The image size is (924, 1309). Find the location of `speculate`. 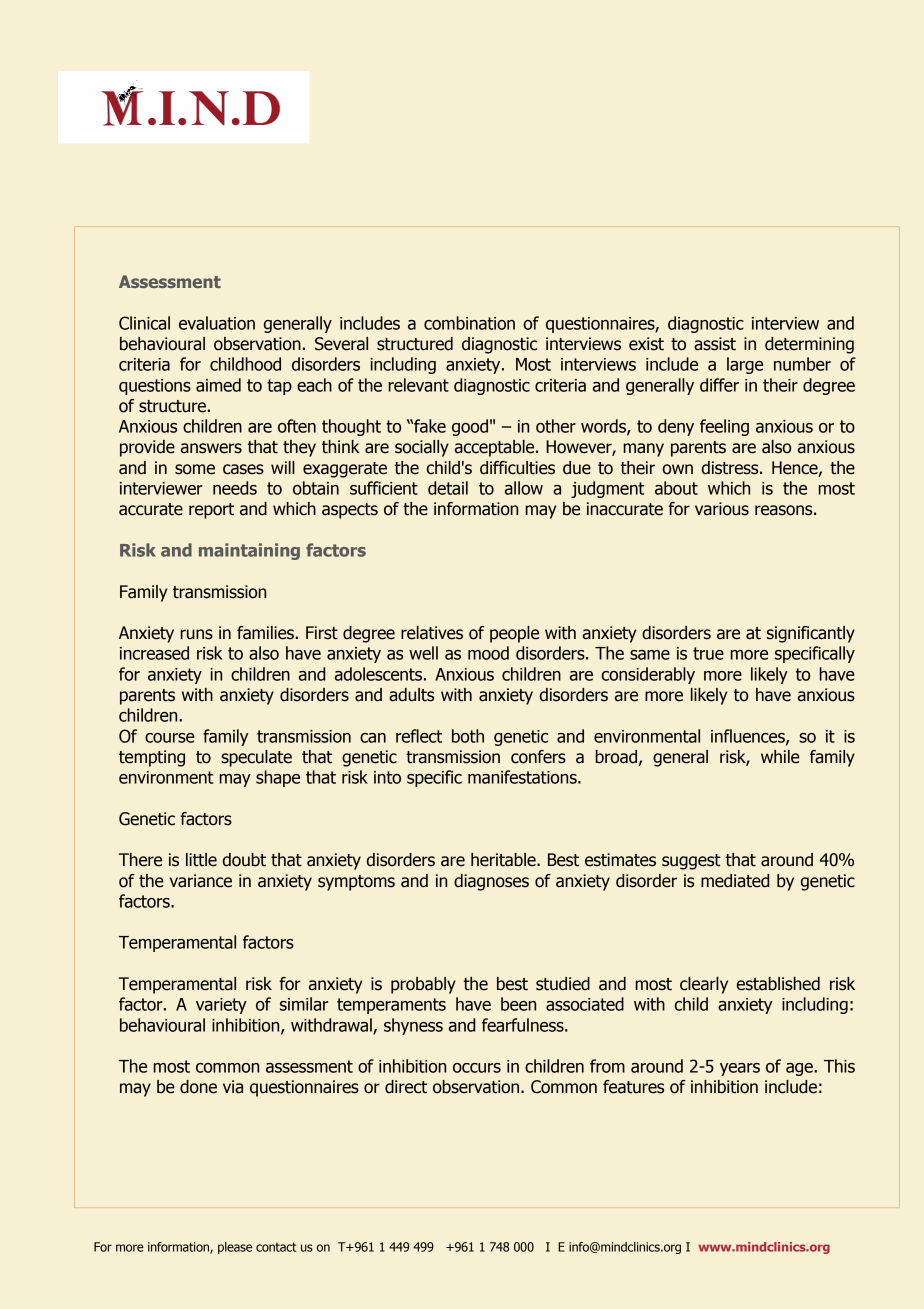

speculate is located at coordinates (256, 758).
